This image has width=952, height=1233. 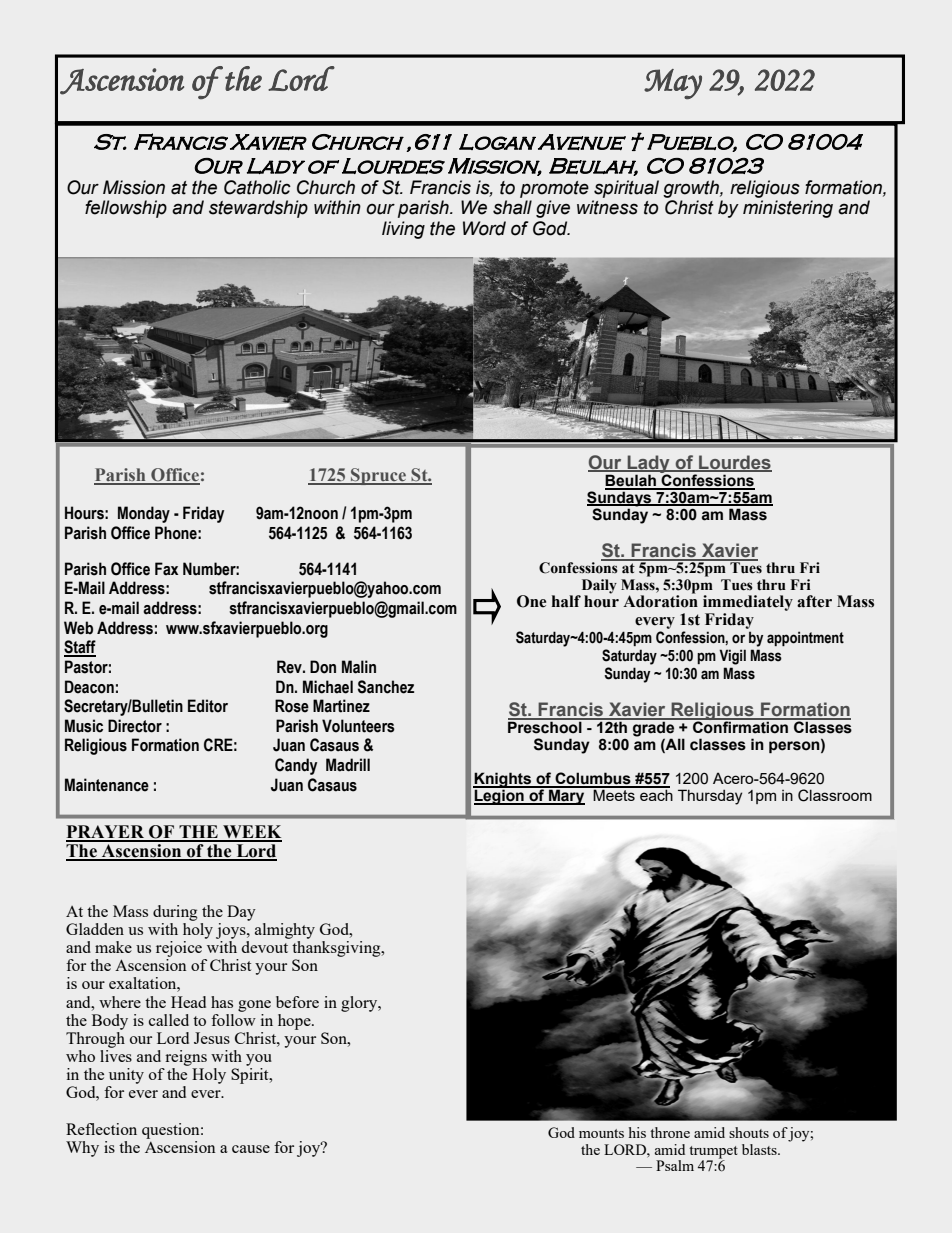 What do you see at coordinates (101, 1129) in the image?
I see `Reflection` at bounding box center [101, 1129].
